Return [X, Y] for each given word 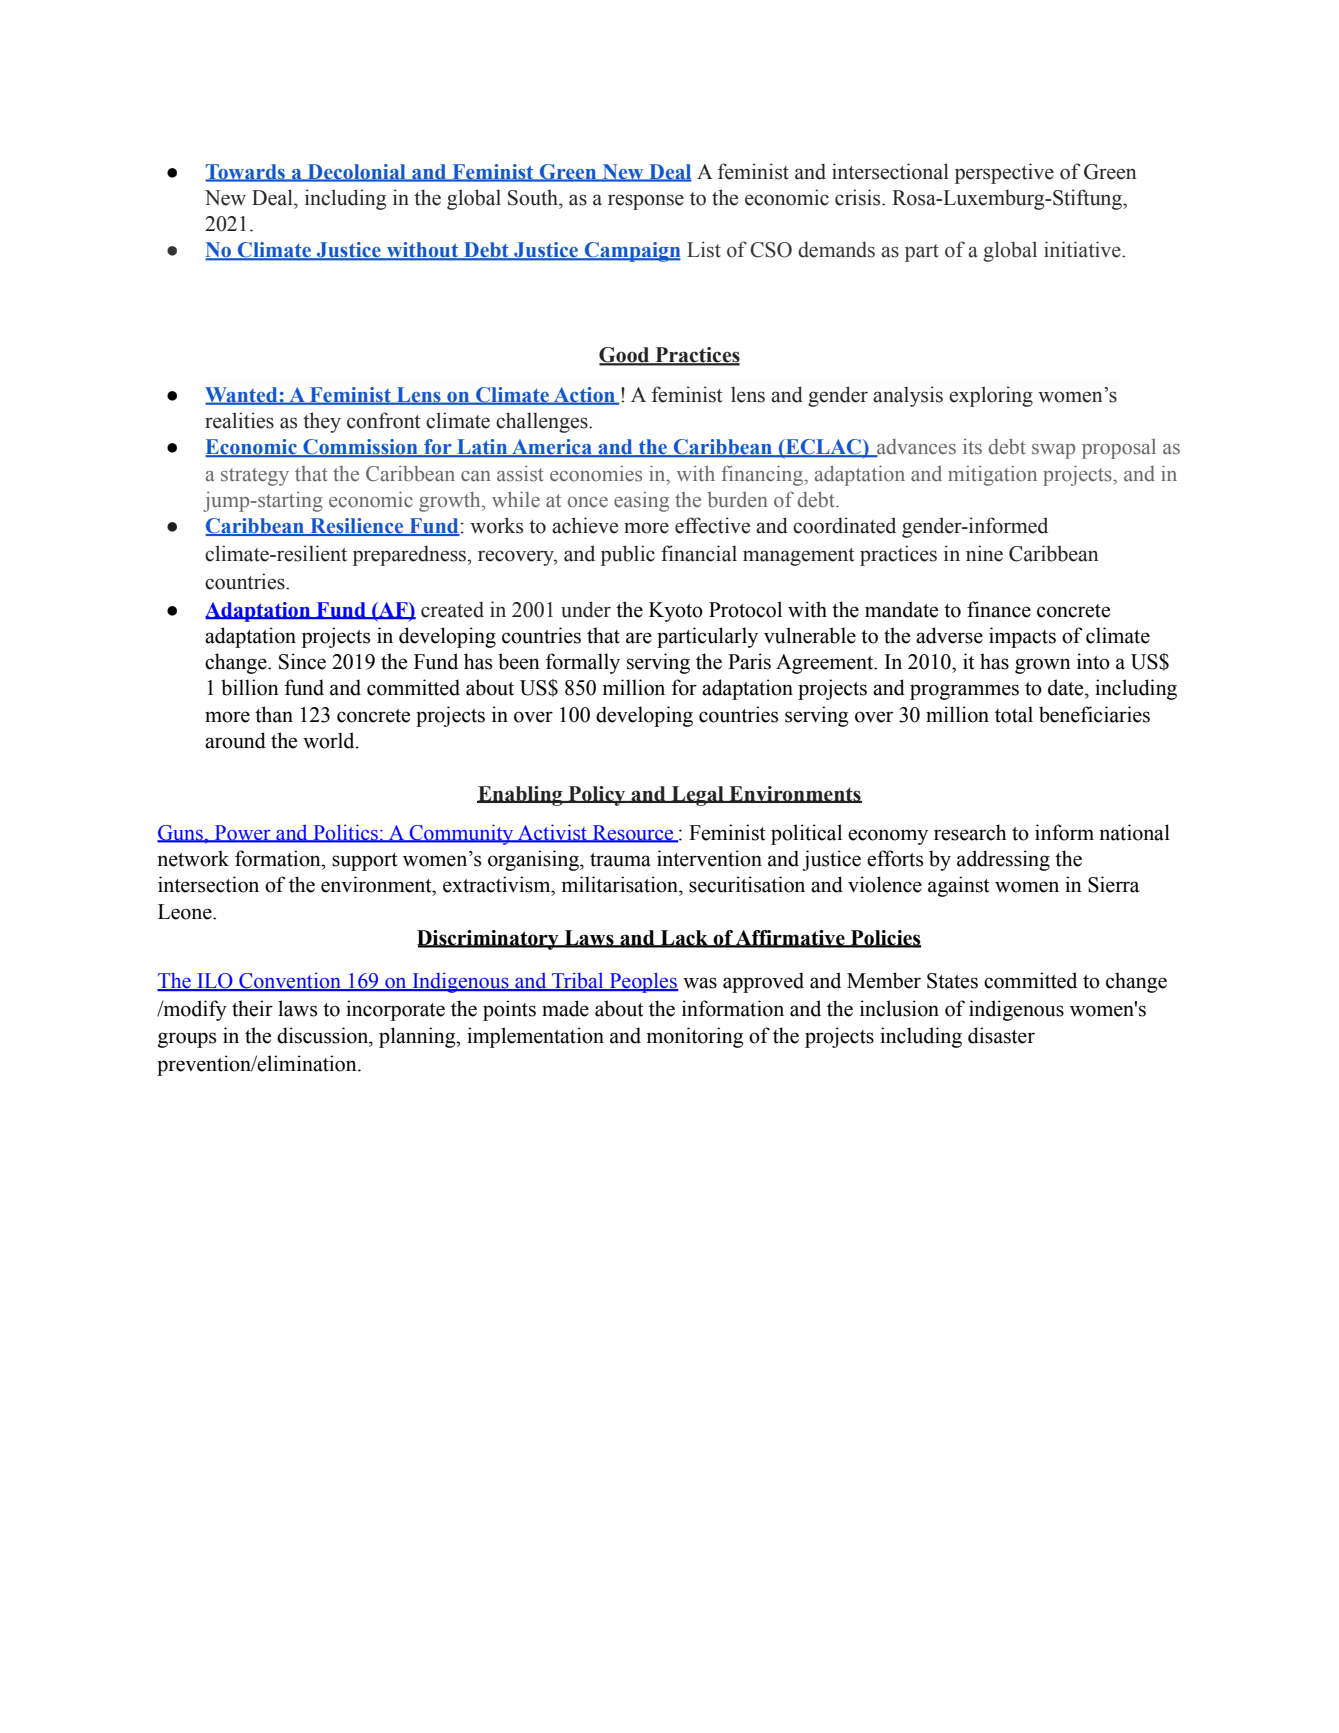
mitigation [992, 476]
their [252, 1008]
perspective [1004, 173]
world [330, 740]
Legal [697, 796]
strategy [255, 477]
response [646, 202]
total [1014, 714]
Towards [246, 172]
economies [596, 474]
